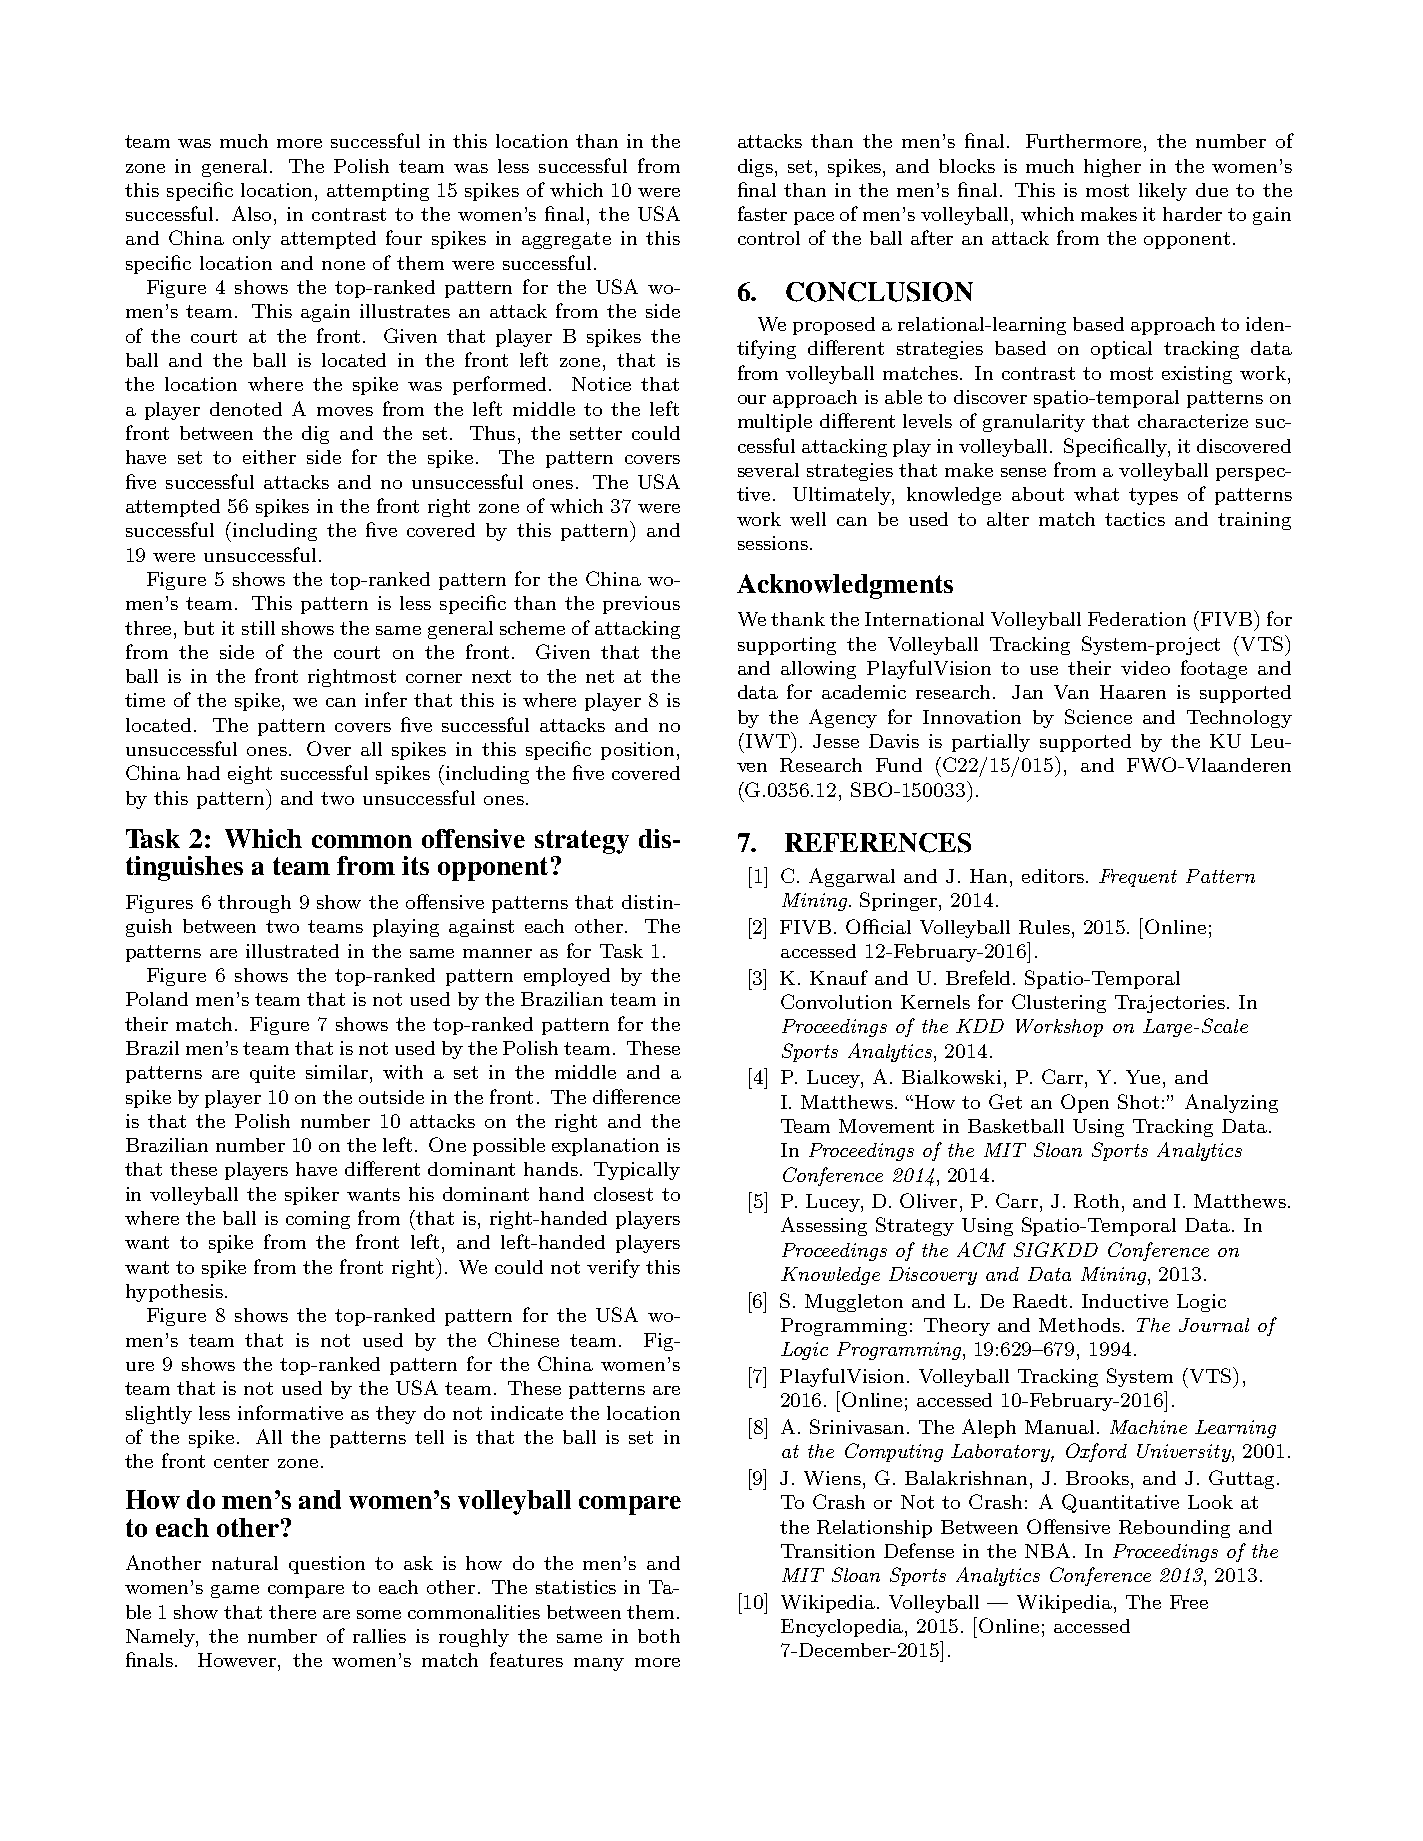  I want to click on faster, so click(762, 213).
